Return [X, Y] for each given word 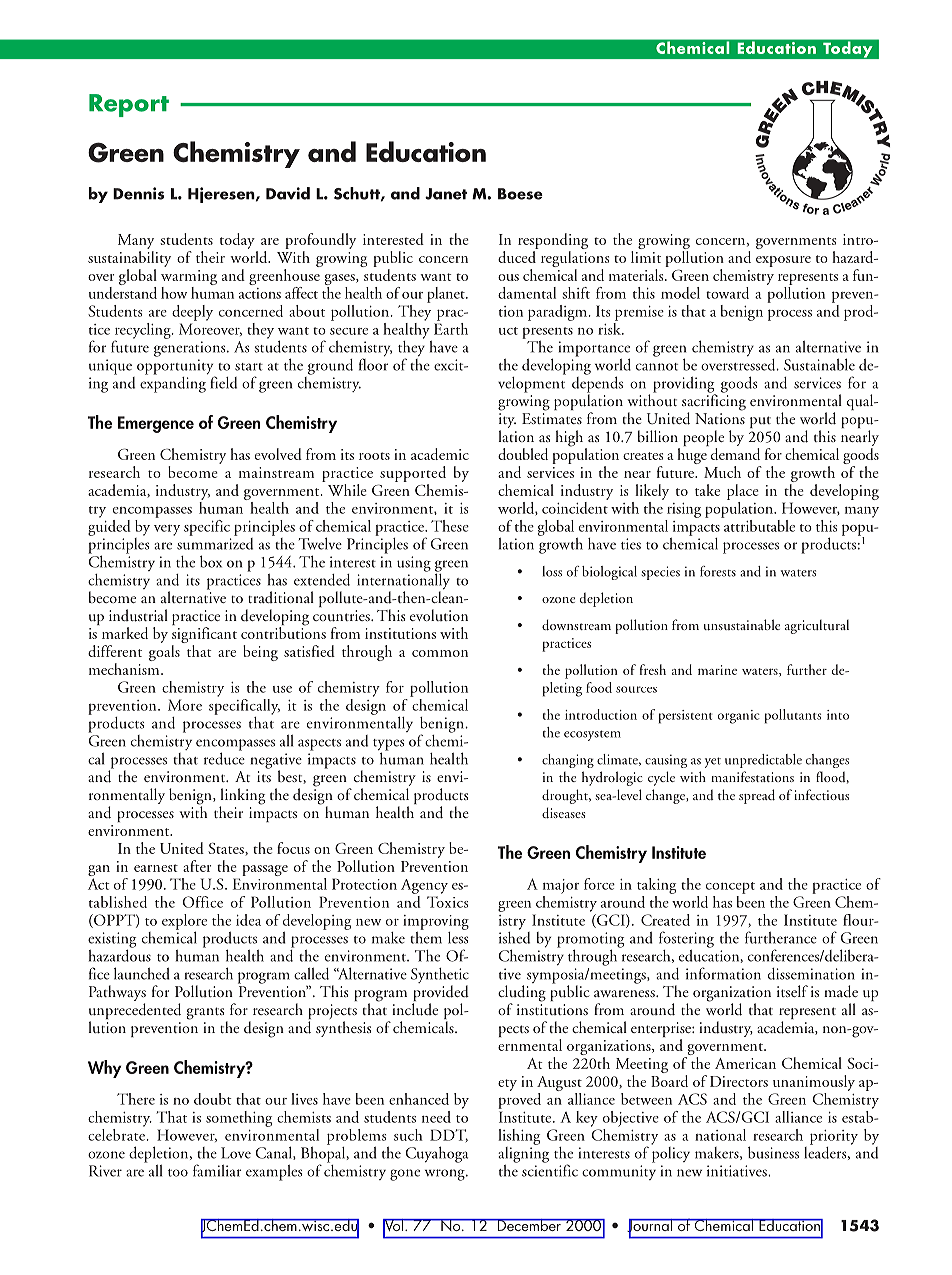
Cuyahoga [436, 1154]
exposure [783, 261]
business [773, 1152]
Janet [446, 194]
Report [129, 105]
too [178, 1173]
